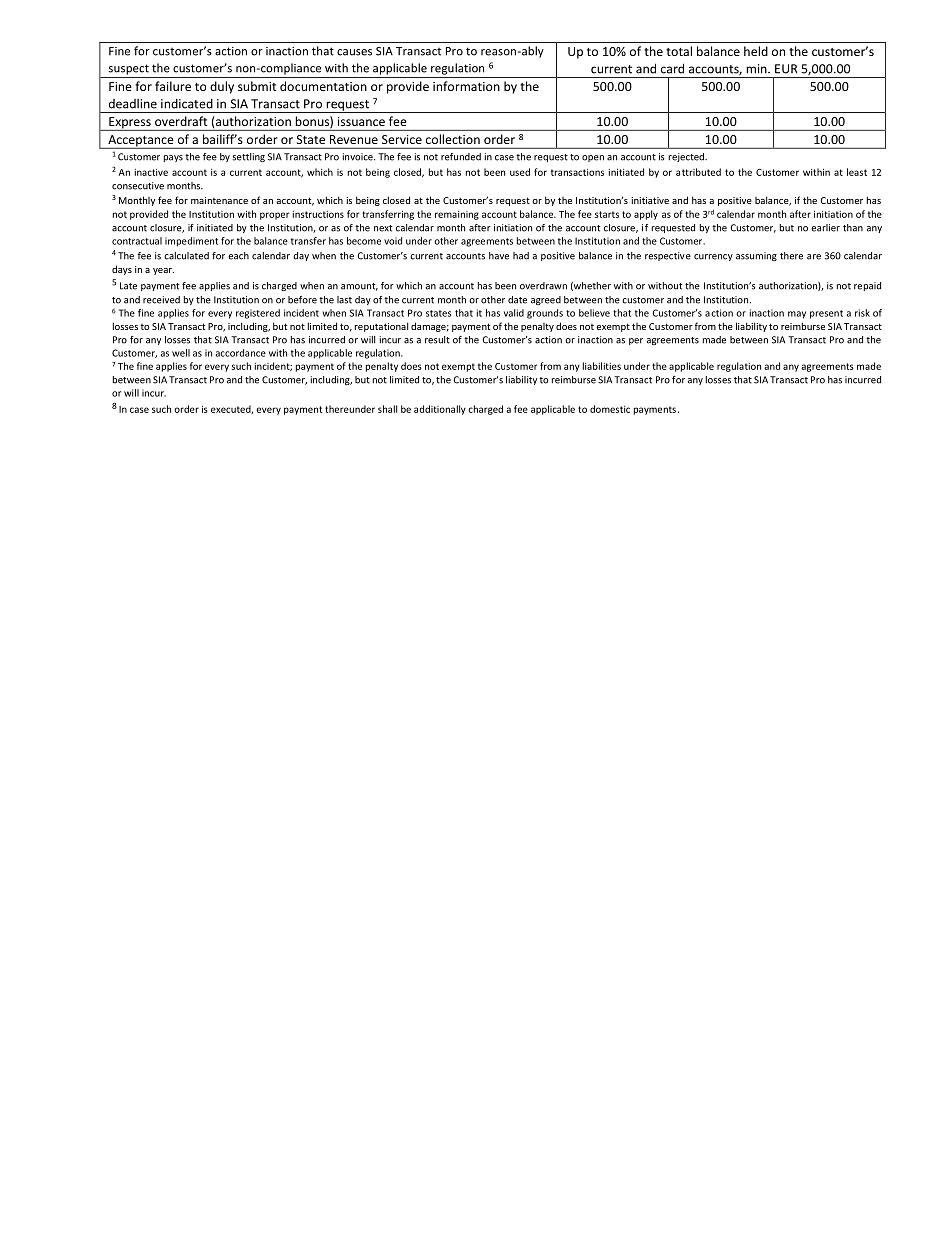 This screenshot has height=1233, width=952. What do you see at coordinates (129, 69) in the screenshot?
I see `suspect` at bounding box center [129, 69].
